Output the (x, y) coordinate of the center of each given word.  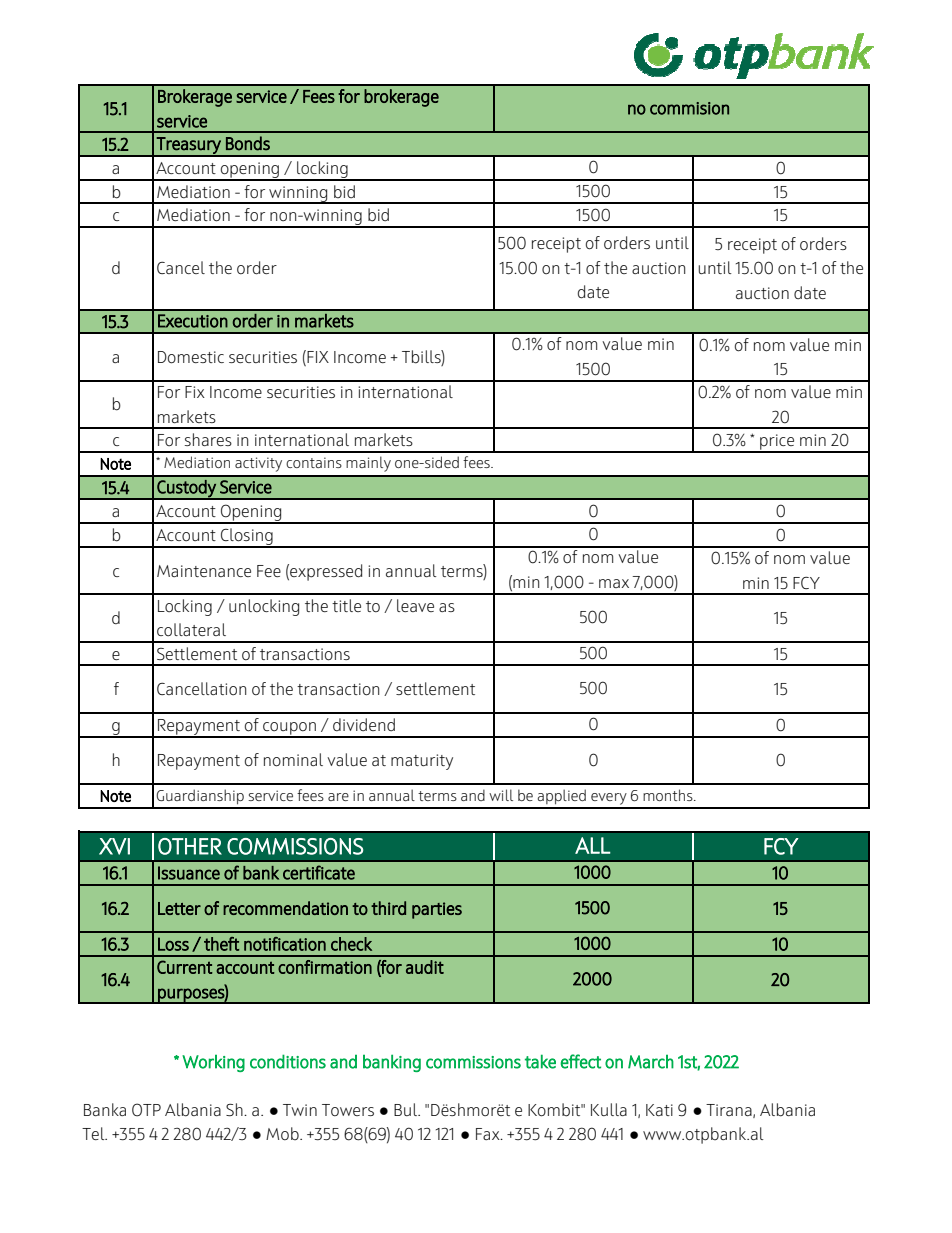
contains (314, 462)
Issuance (189, 873)
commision (689, 108)
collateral (191, 629)
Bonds (248, 143)
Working (213, 1063)
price (777, 443)
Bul (406, 1109)
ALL (593, 845)
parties (437, 910)
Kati (659, 1110)
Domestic (191, 357)
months (669, 795)
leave (415, 605)
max (614, 583)
